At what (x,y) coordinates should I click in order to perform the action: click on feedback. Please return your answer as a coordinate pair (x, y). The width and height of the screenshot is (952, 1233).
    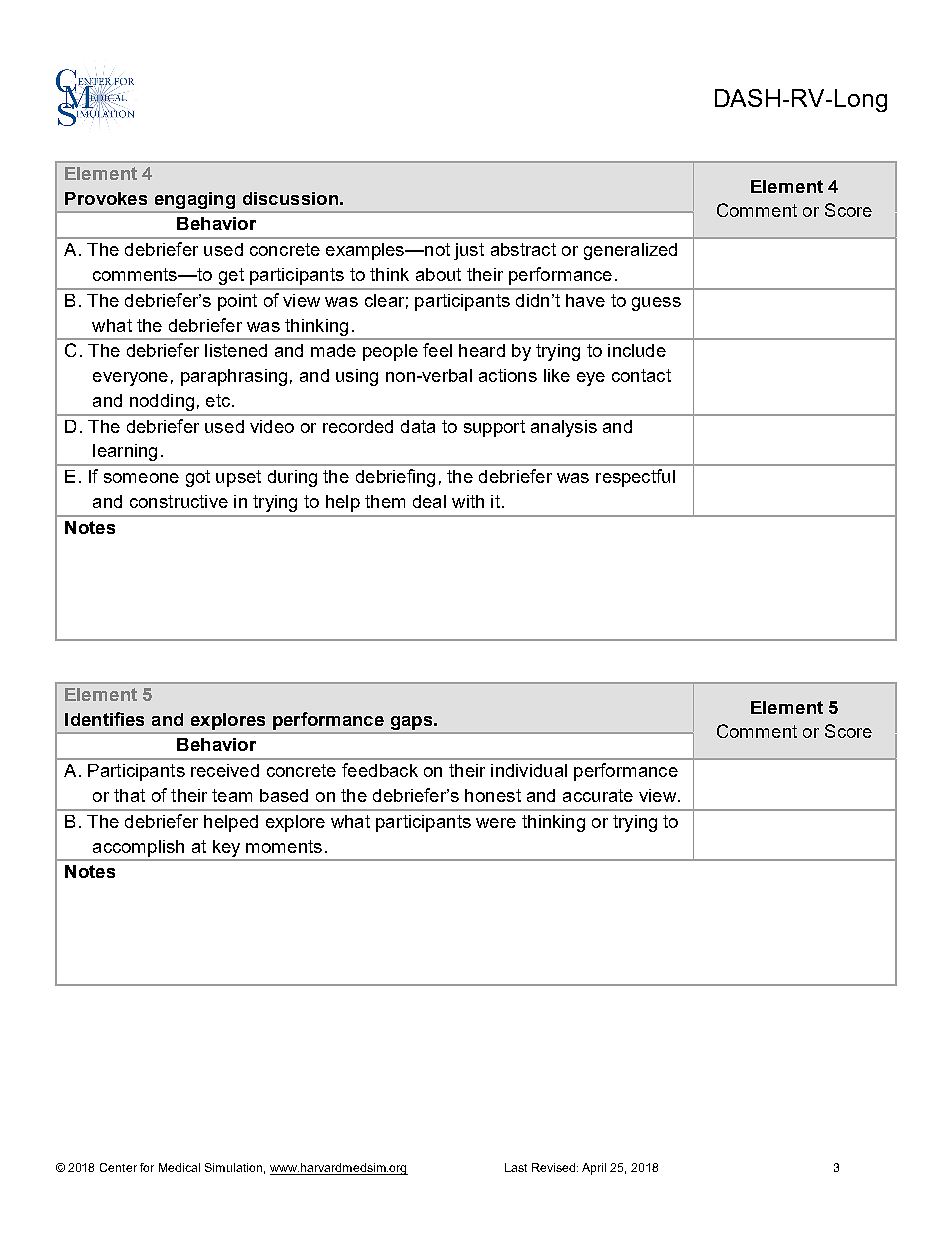
    Looking at the image, I should click on (380, 770).
